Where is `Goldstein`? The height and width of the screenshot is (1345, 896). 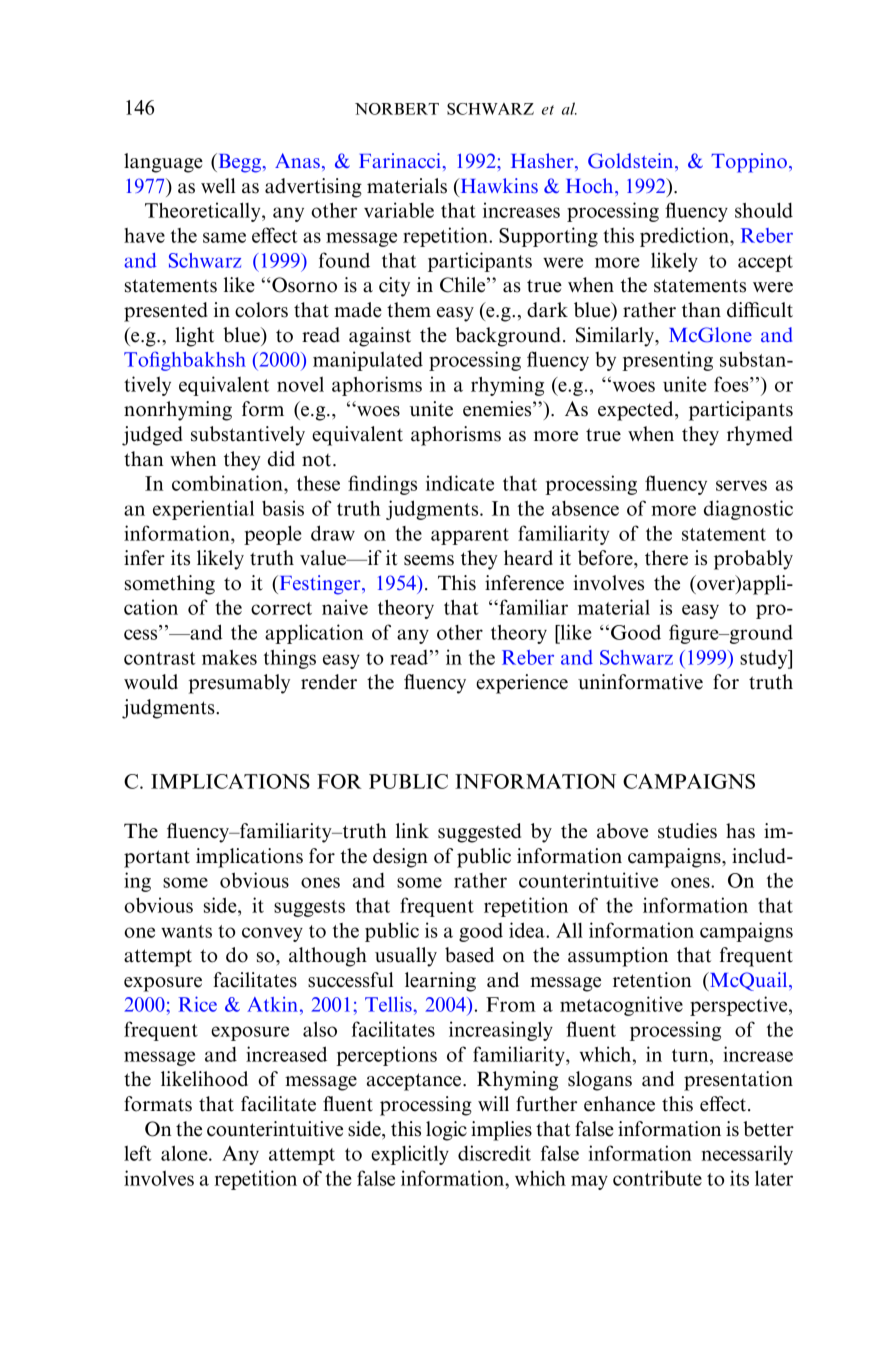
Goldstein is located at coordinates (632, 161).
